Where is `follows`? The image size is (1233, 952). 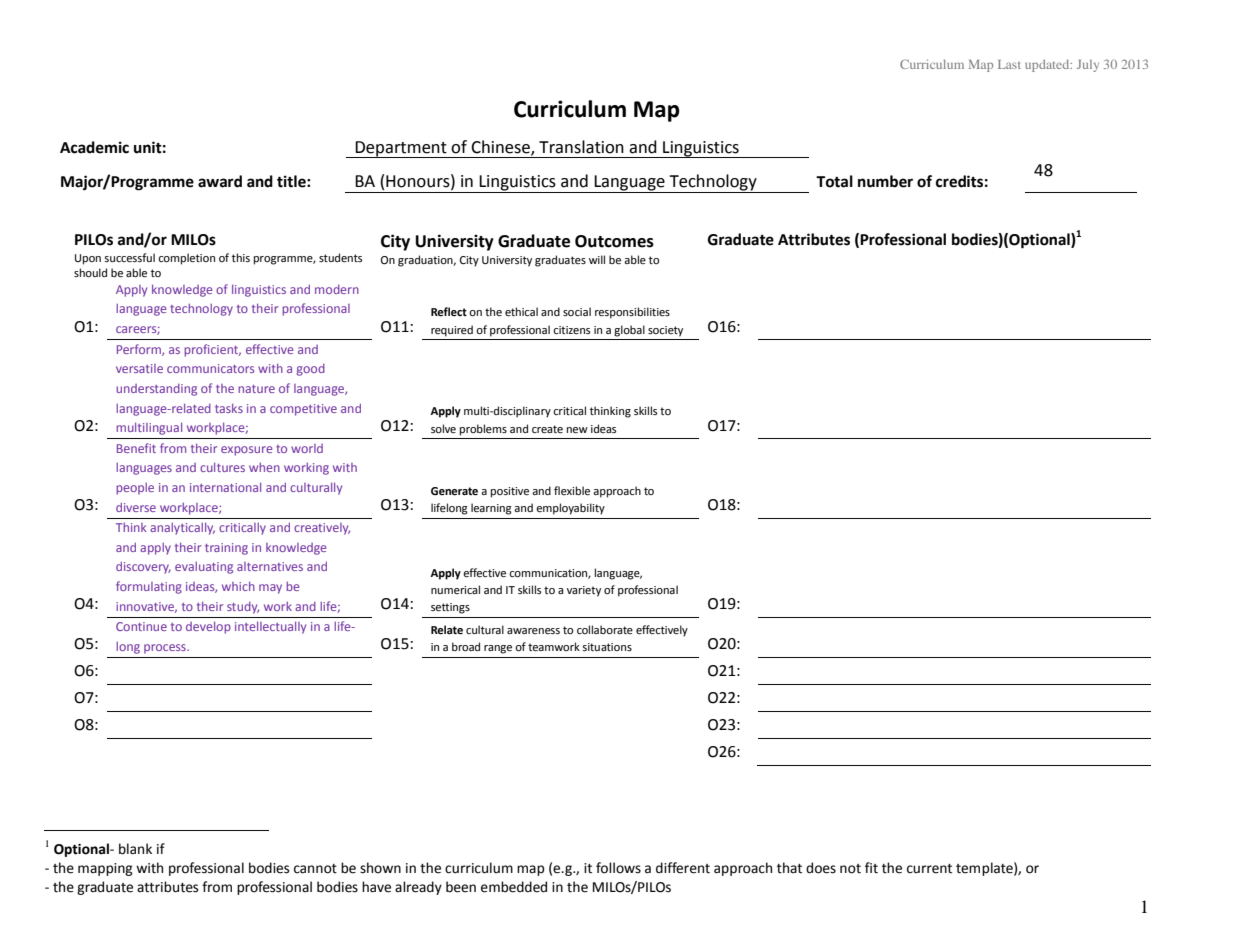 follows is located at coordinates (618, 868).
